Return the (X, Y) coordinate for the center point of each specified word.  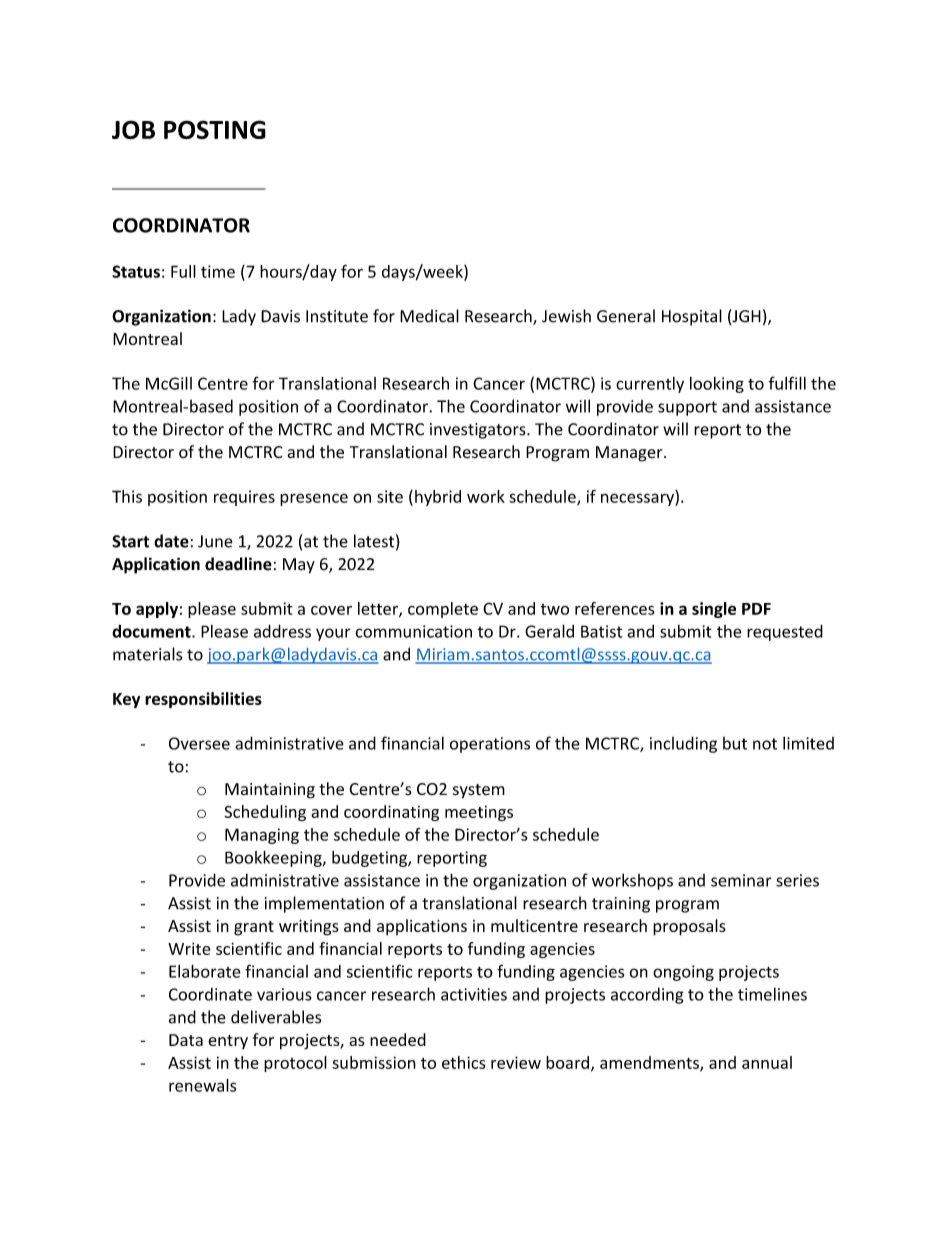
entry (228, 1042)
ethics (464, 1062)
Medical (429, 316)
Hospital (692, 317)
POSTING (215, 129)
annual (767, 1062)
